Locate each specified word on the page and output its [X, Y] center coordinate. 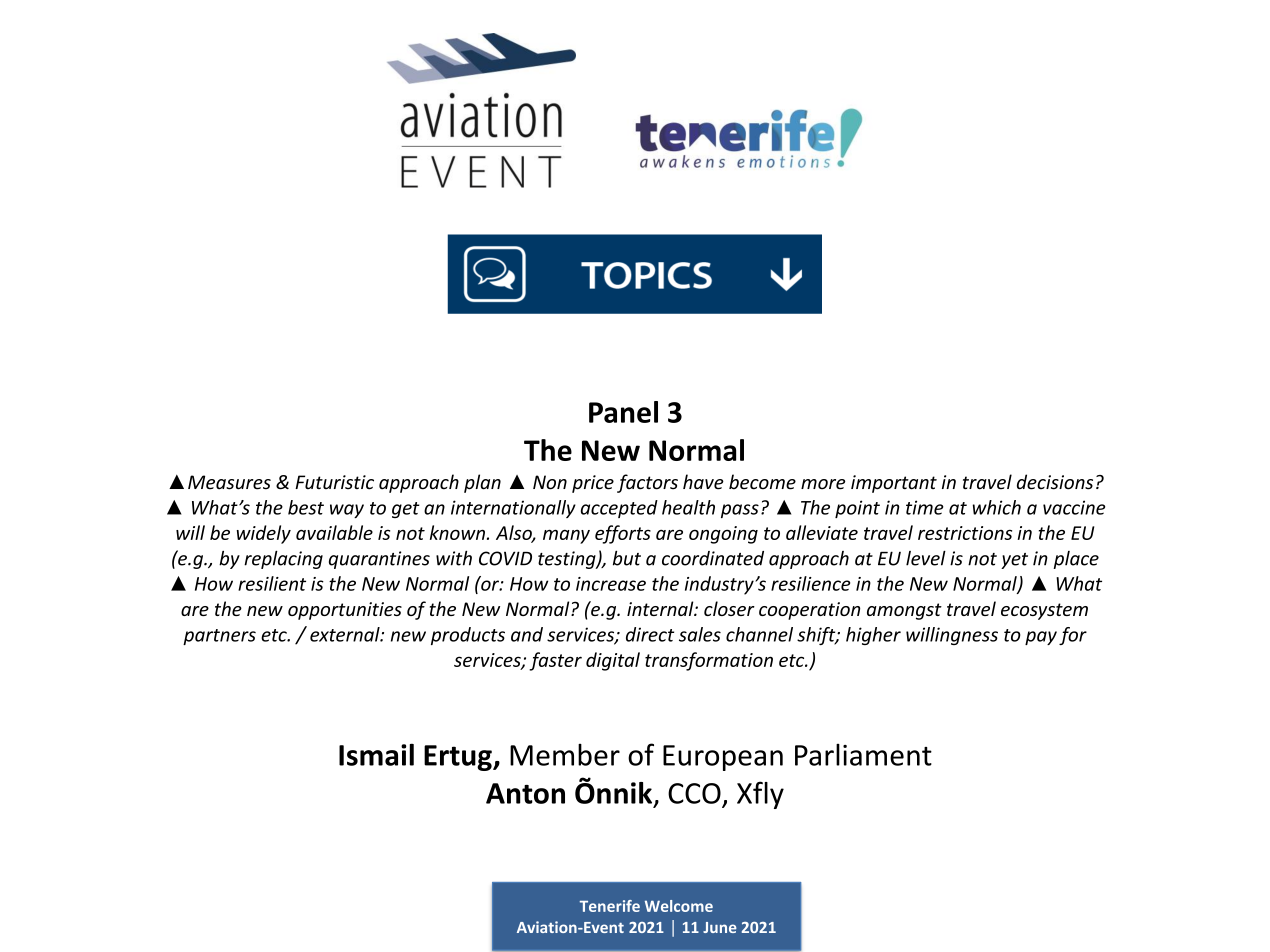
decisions [1055, 482]
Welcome [679, 906]
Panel [623, 412]
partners [219, 637]
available [334, 532]
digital [613, 661]
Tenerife [610, 906]
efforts [623, 534]
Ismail [376, 754]
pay [1041, 638]
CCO [694, 793]
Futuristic [334, 482]
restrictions [965, 533]
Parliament [863, 755]
